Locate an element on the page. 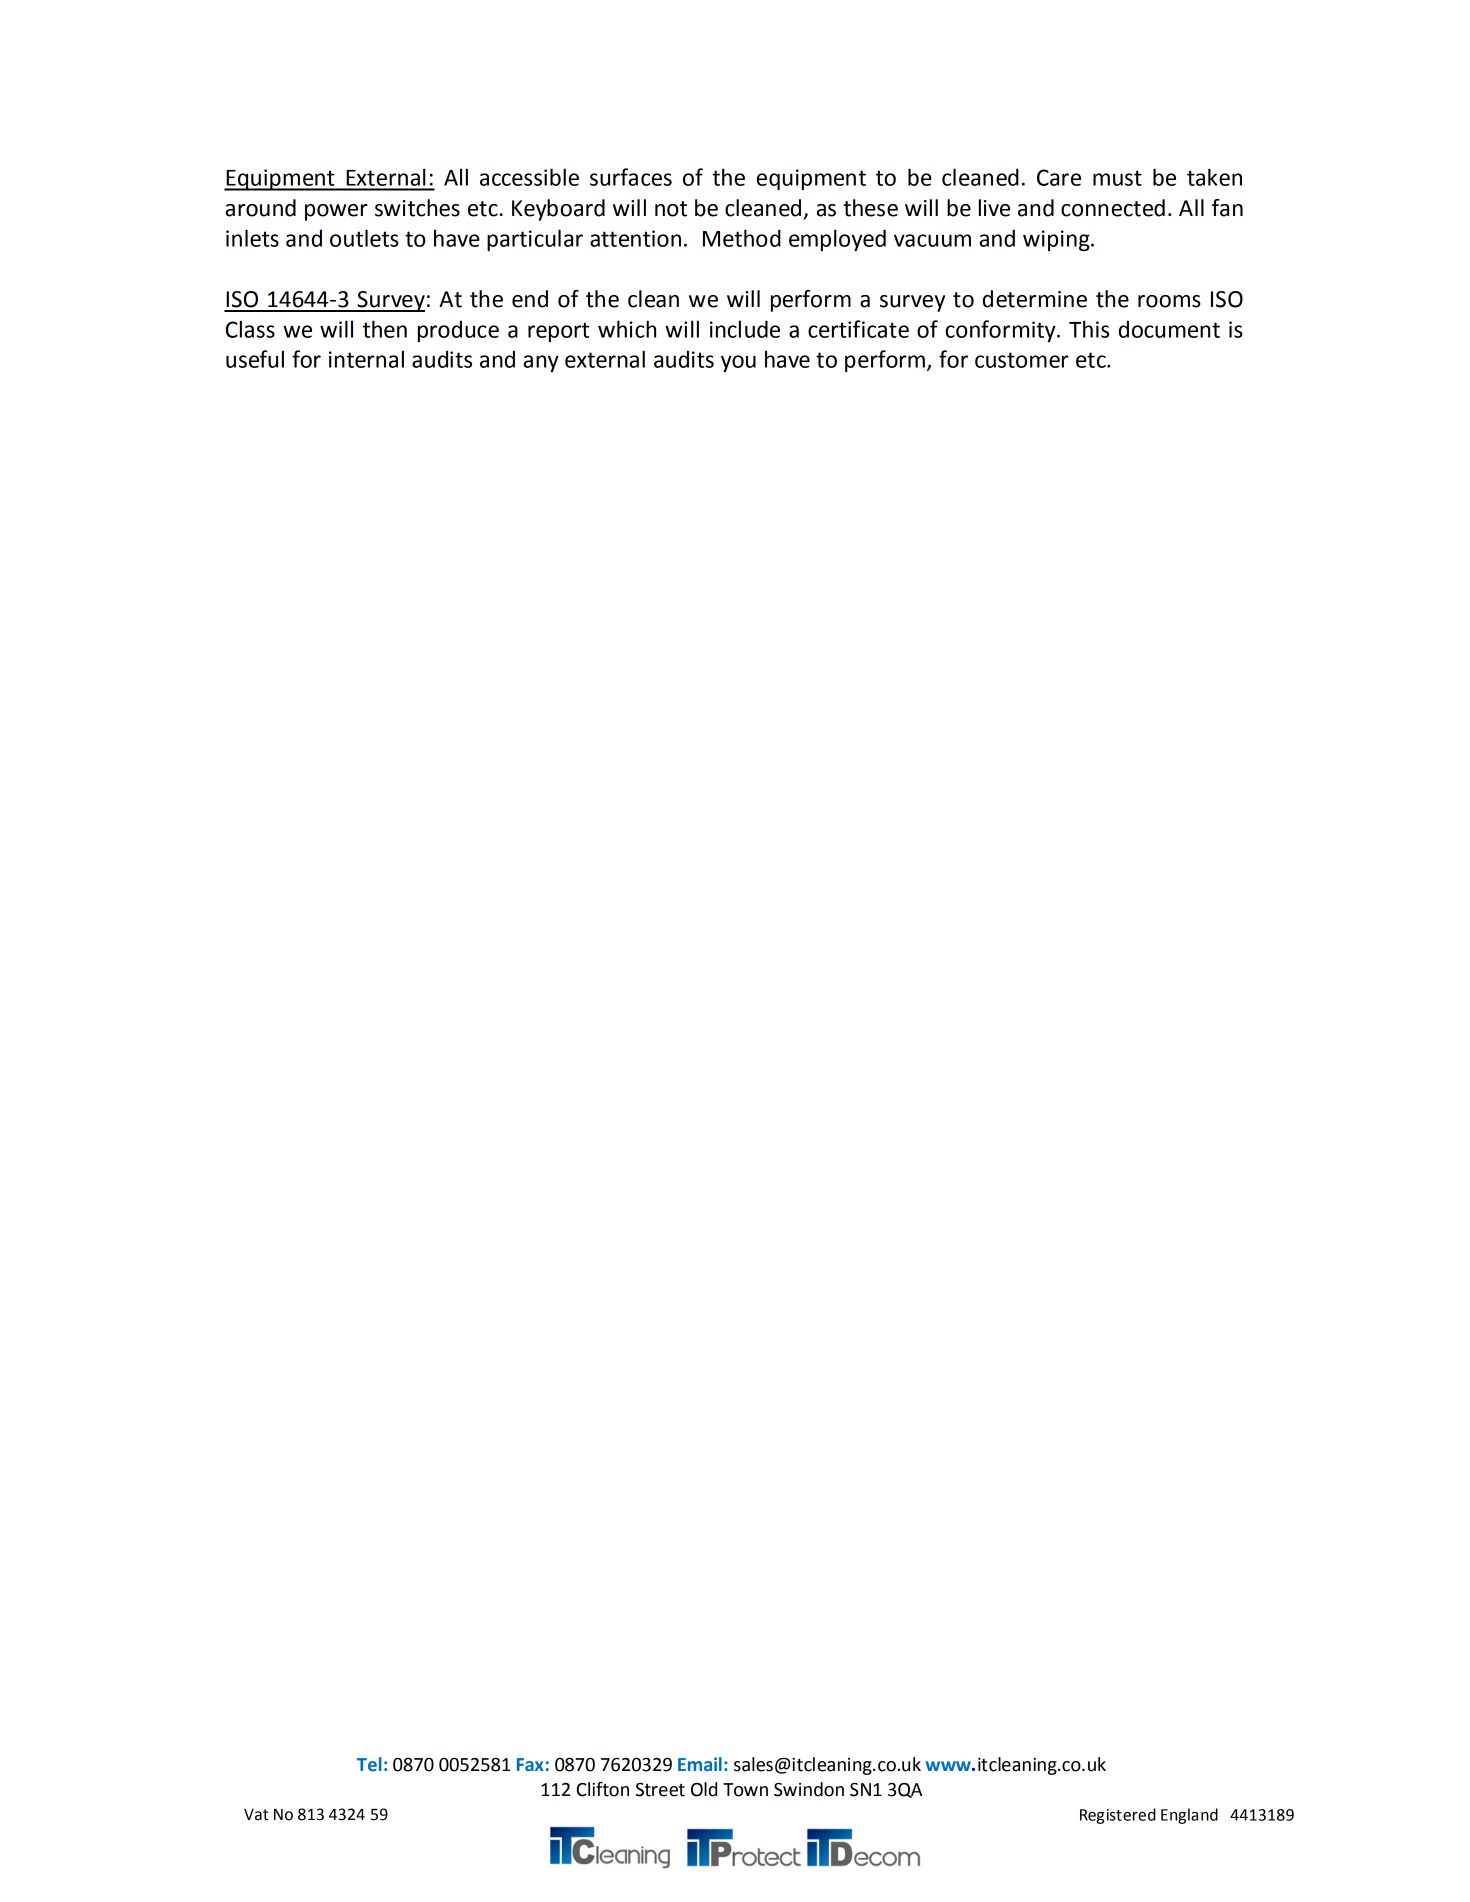  internal is located at coordinates (366, 359).
